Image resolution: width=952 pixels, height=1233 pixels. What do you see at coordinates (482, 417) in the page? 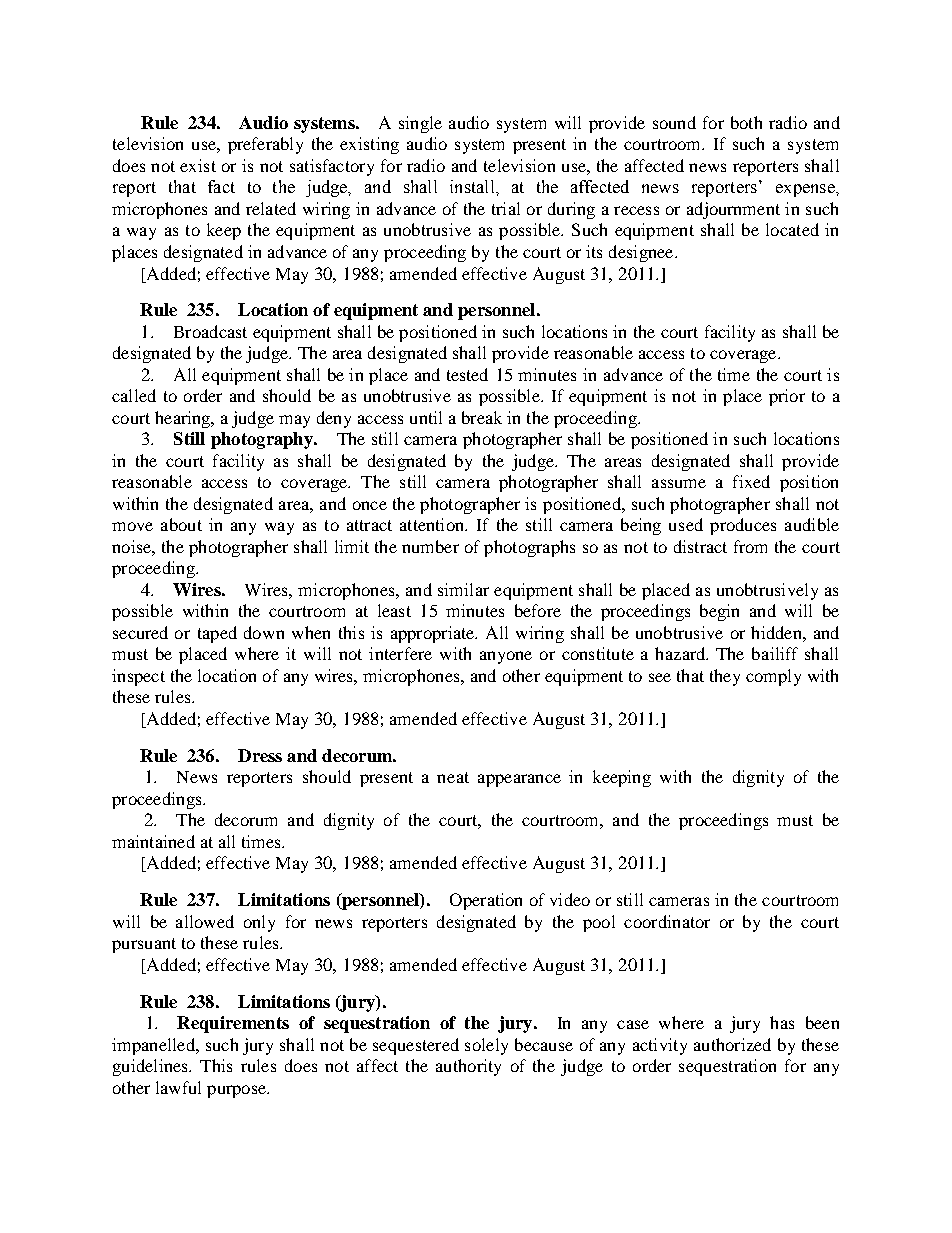
I see `break` at bounding box center [482, 417].
